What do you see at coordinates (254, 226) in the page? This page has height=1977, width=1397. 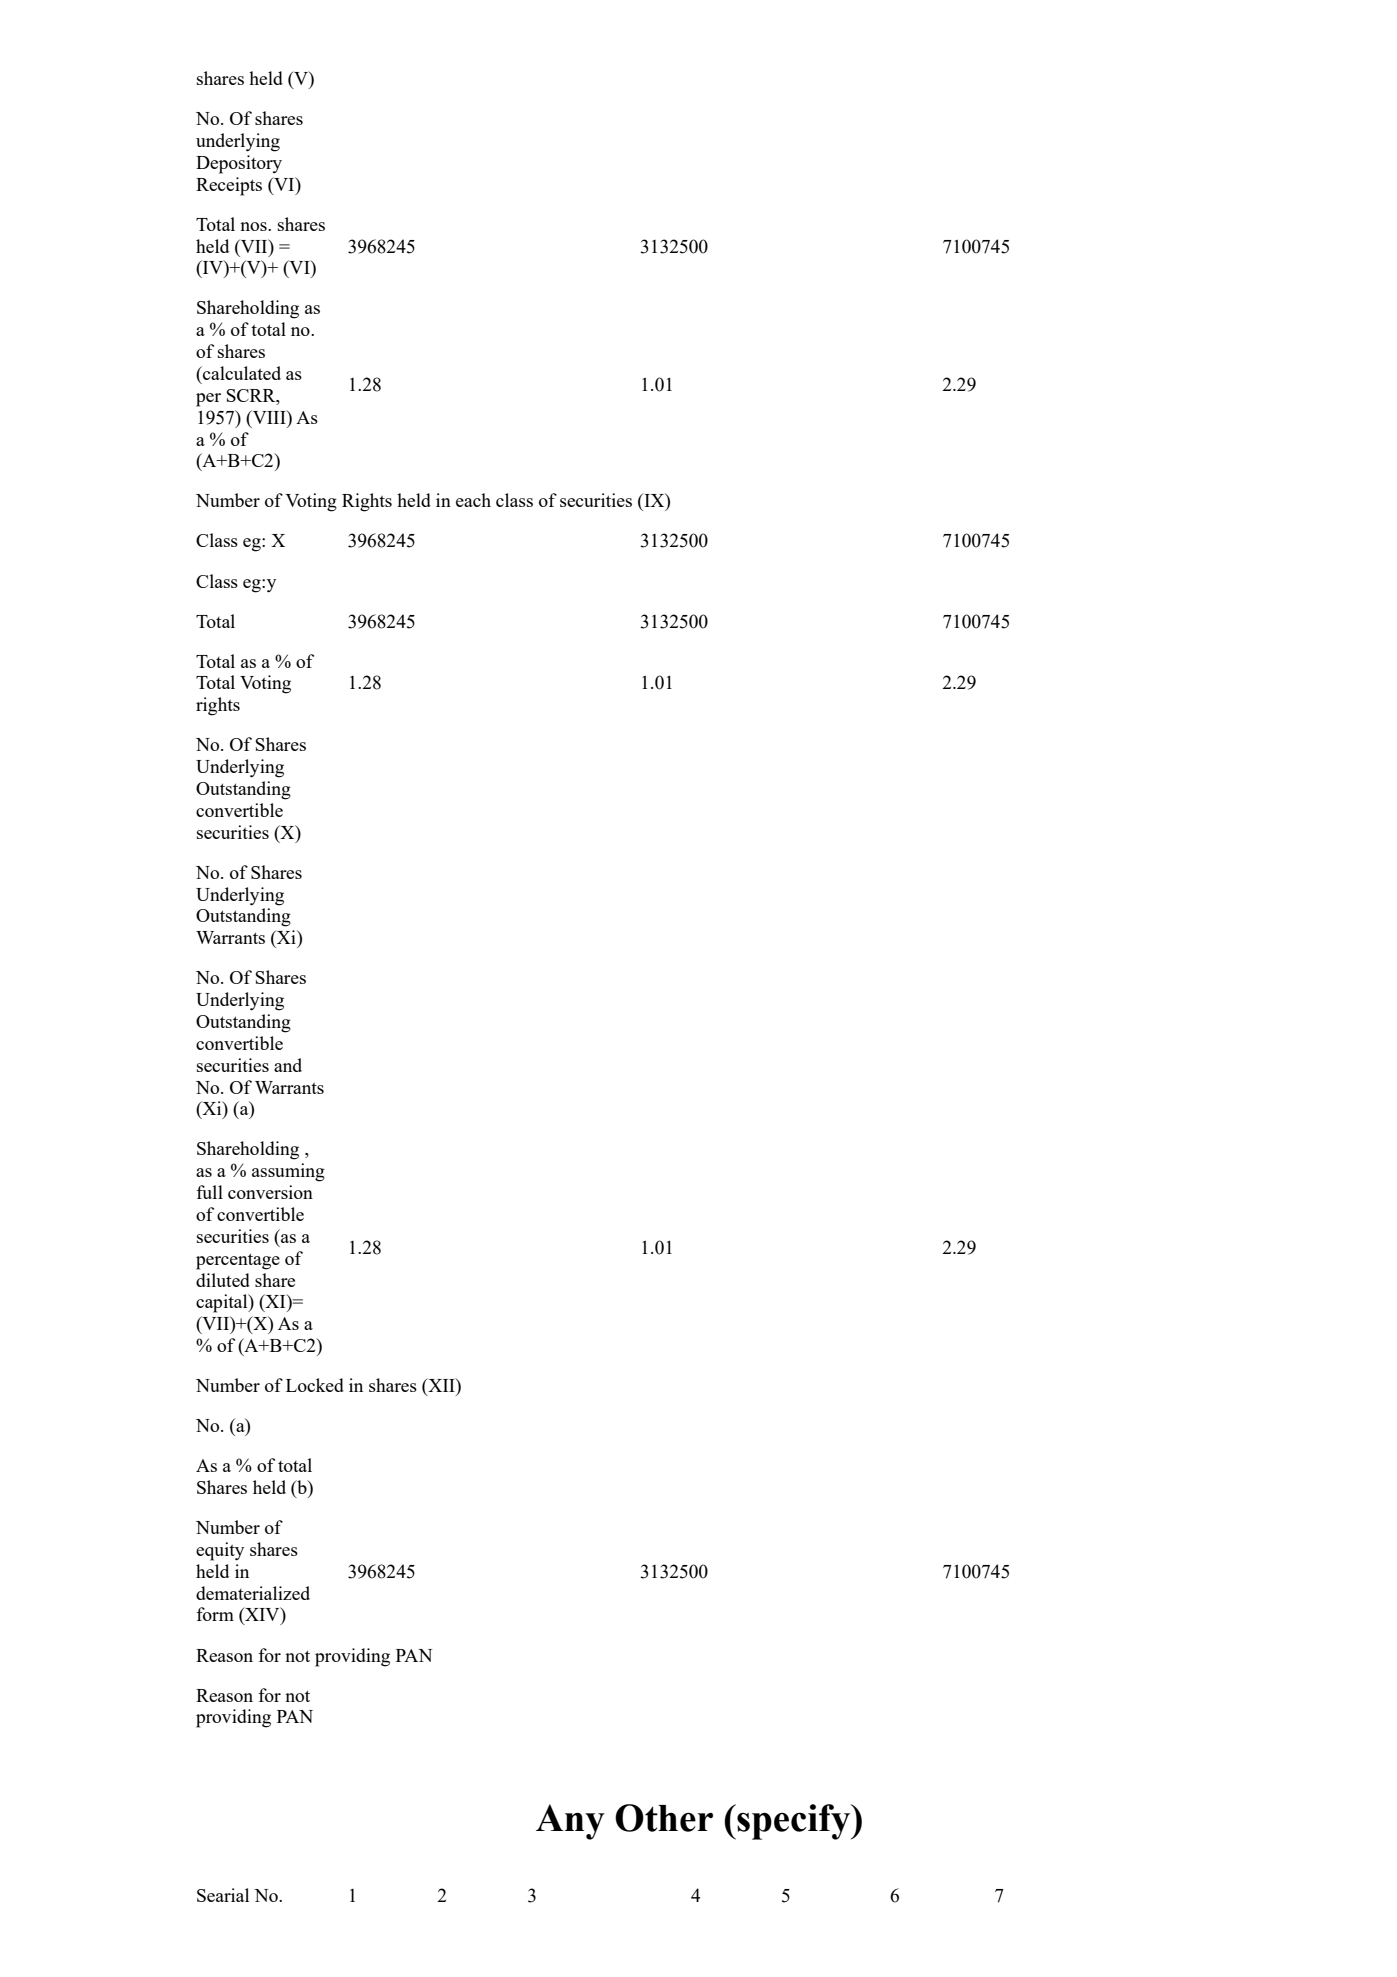 I see `nos` at bounding box center [254, 226].
